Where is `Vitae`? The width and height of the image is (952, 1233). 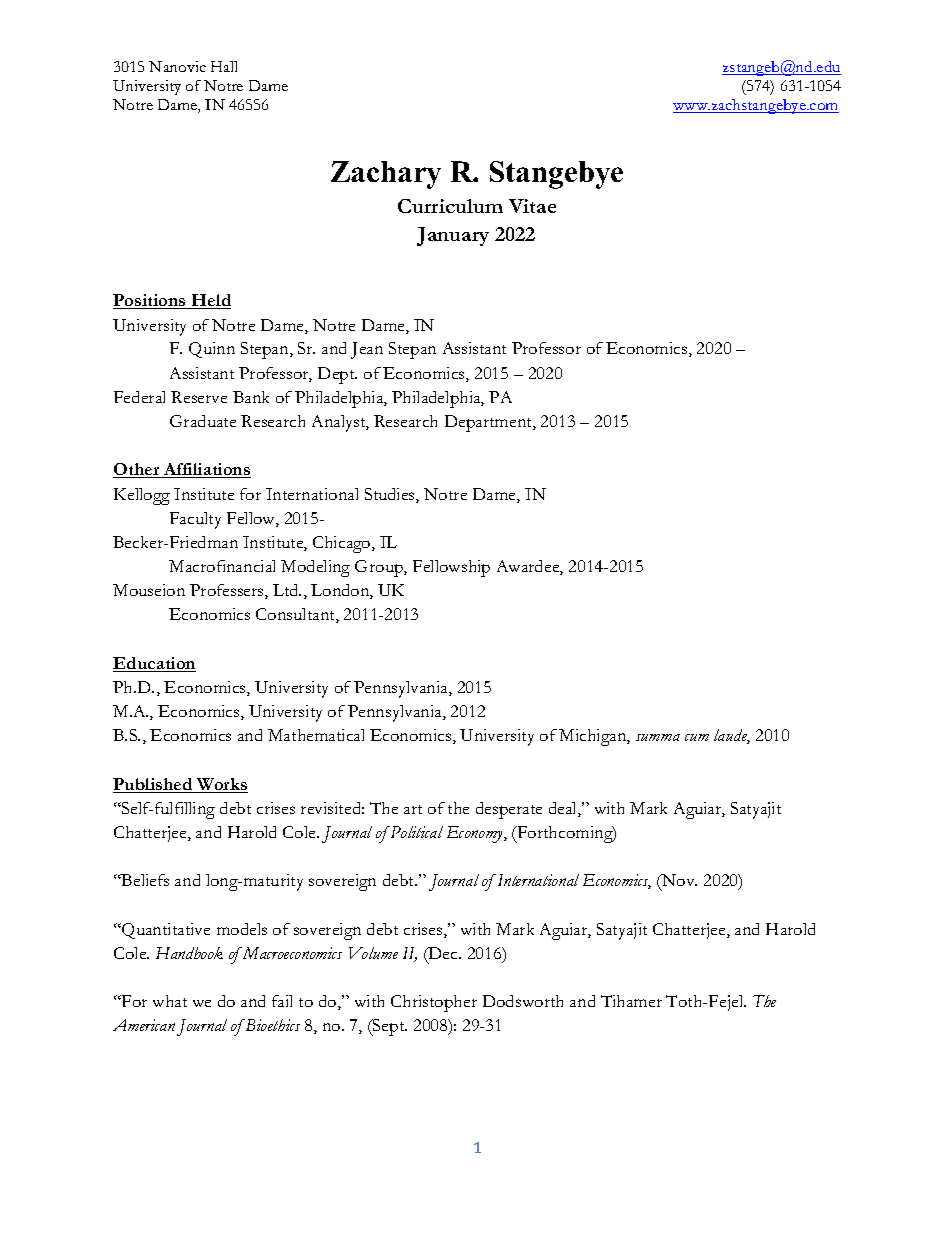
Vitae is located at coordinates (532, 206).
